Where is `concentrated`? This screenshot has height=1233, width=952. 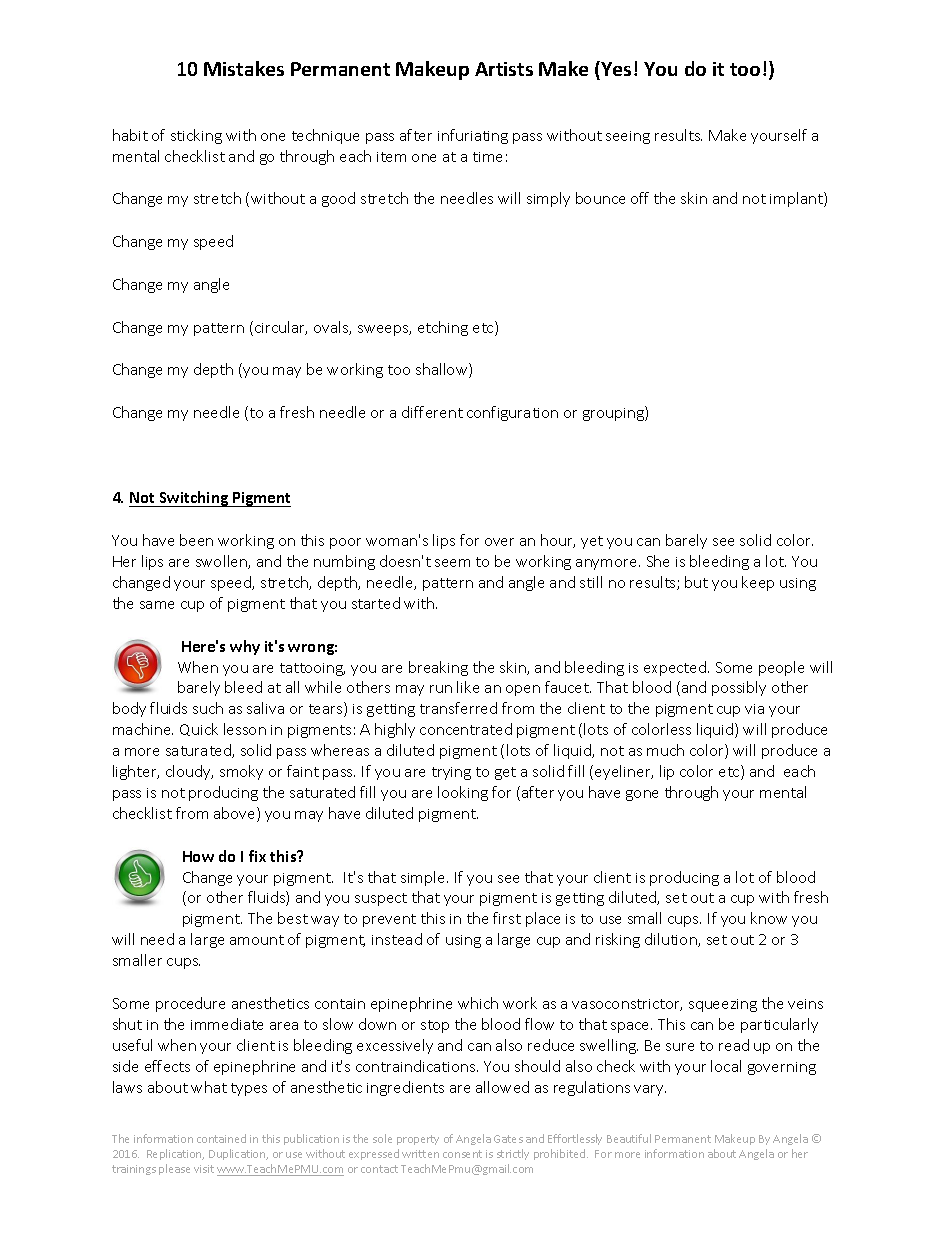
concentrated is located at coordinates (466, 729).
